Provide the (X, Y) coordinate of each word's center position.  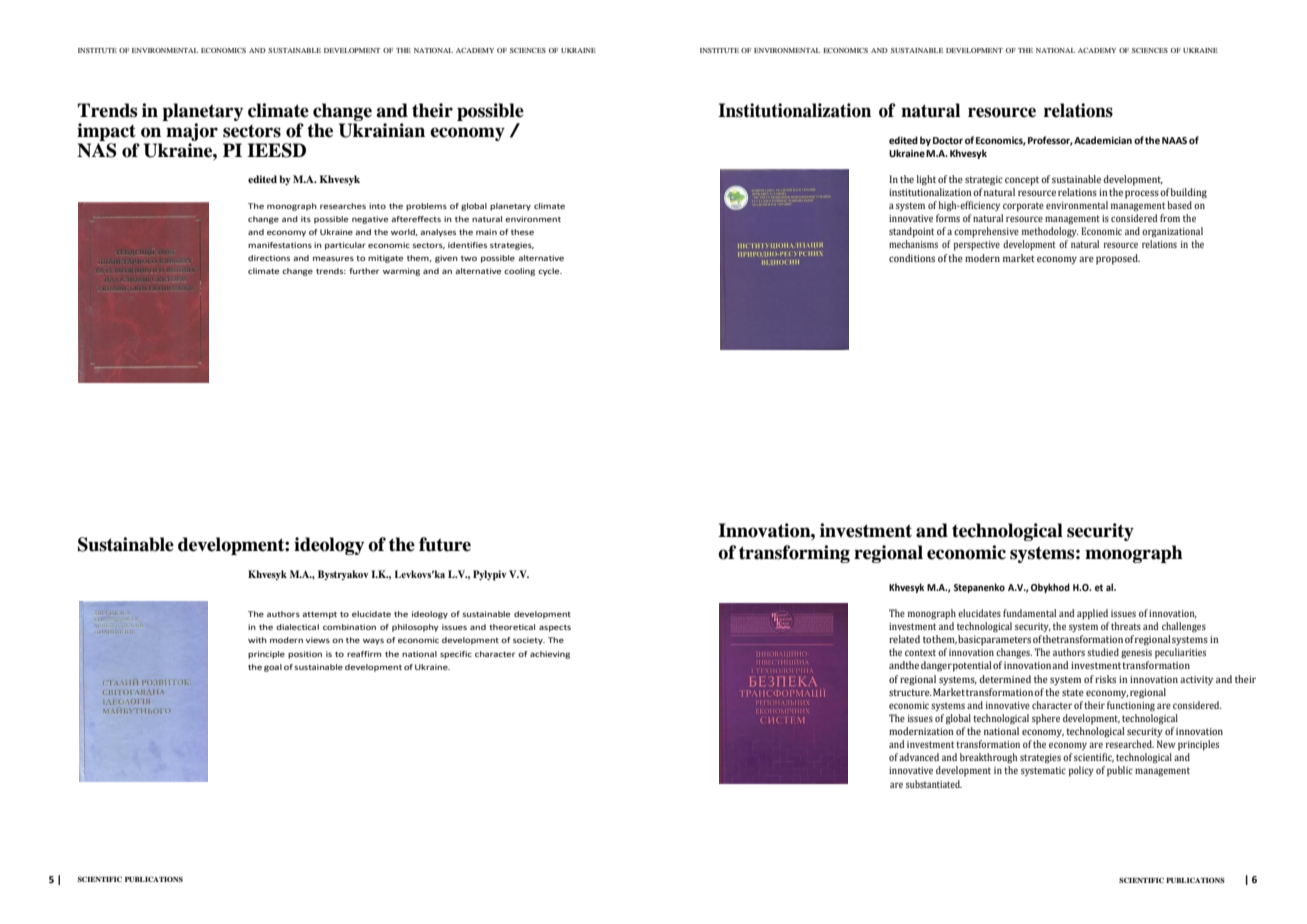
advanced (919, 757)
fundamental (1029, 613)
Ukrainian (382, 130)
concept (1022, 181)
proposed (1118, 259)
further (364, 271)
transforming (794, 554)
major (192, 132)
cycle (550, 272)
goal (273, 668)
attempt (319, 615)
